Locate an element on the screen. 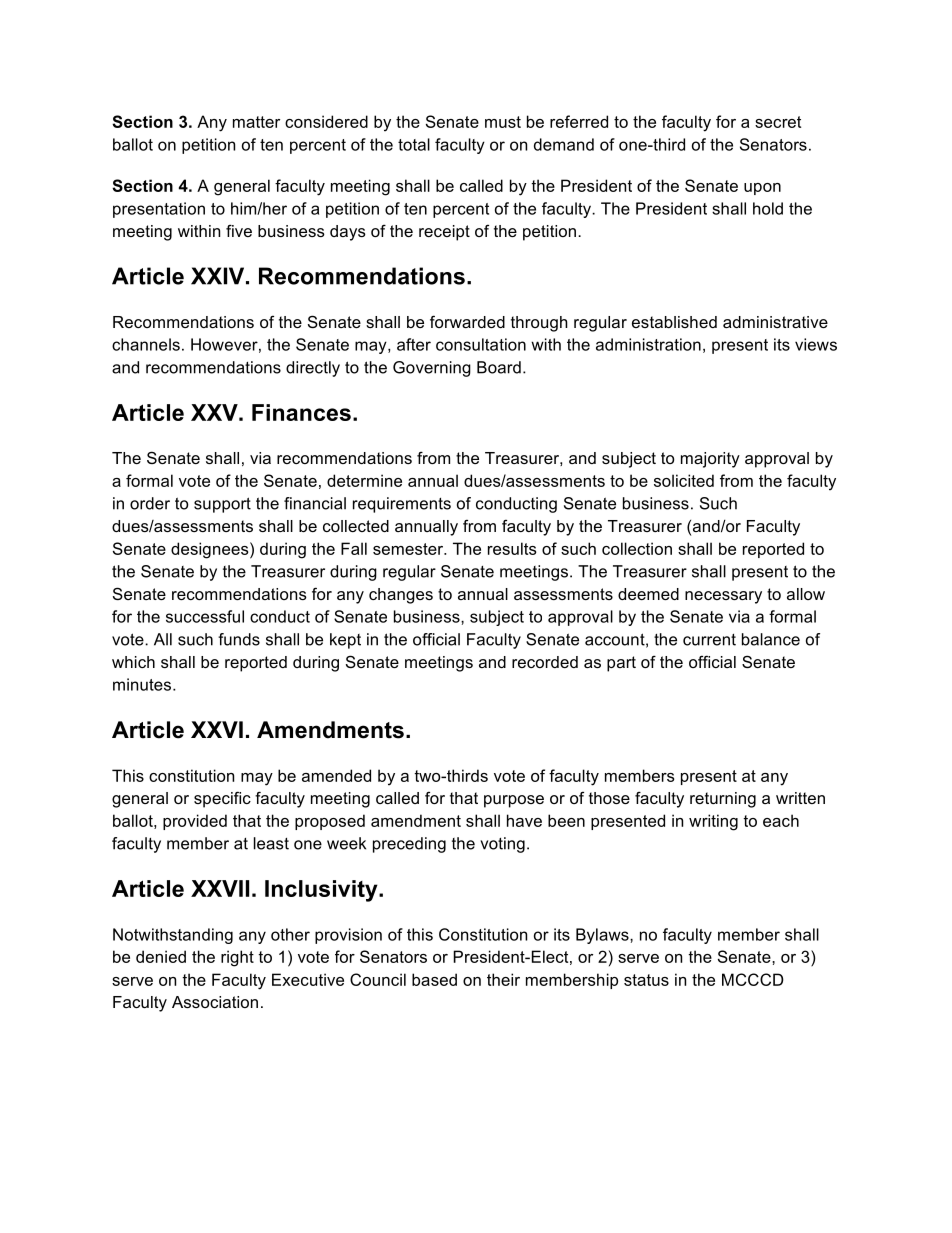 The width and height of the screenshot is (952, 1233). MCCCD is located at coordinates (753, 979).
